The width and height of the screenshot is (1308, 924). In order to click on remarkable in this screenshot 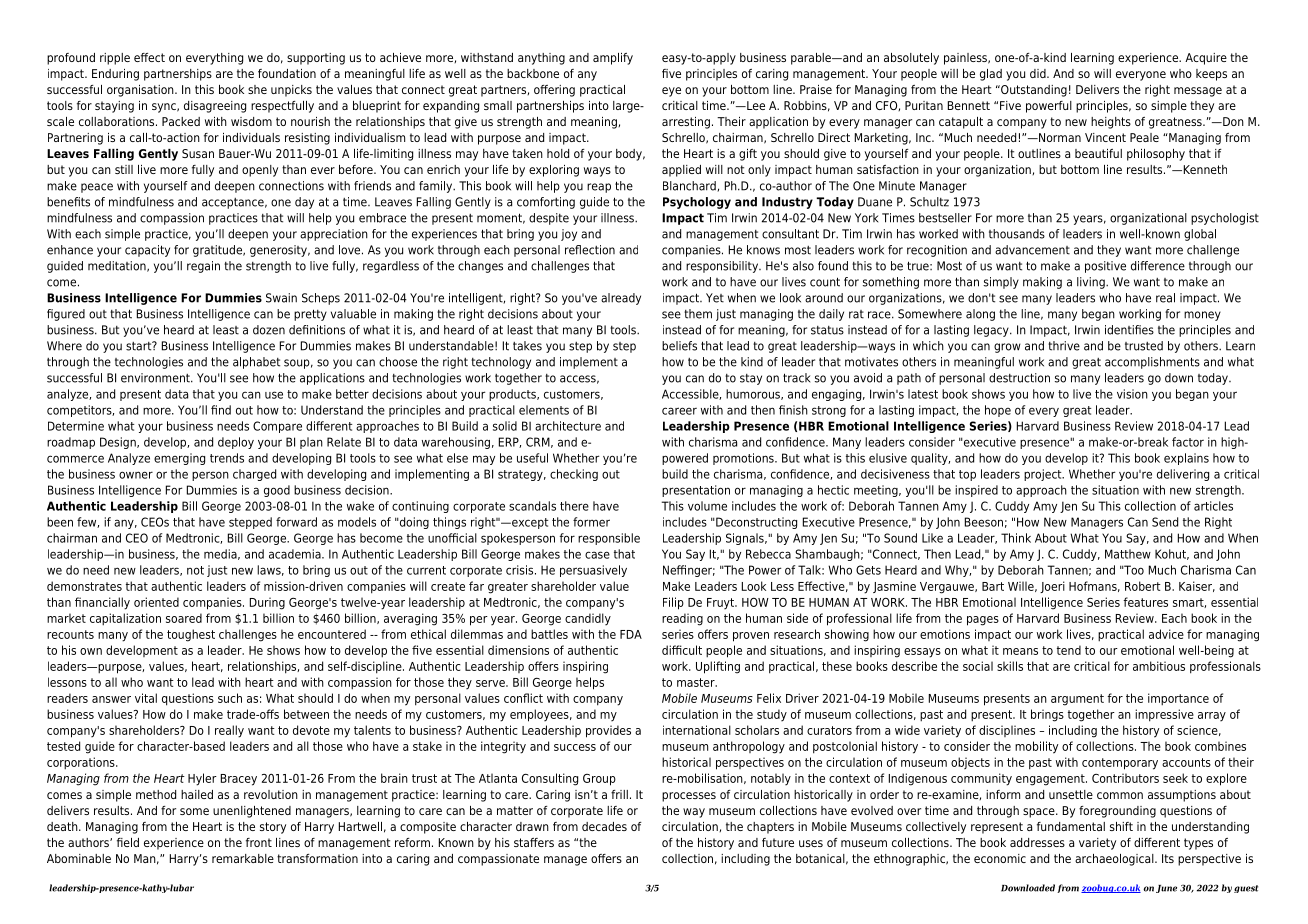, I will do `click(243, 858)`.
